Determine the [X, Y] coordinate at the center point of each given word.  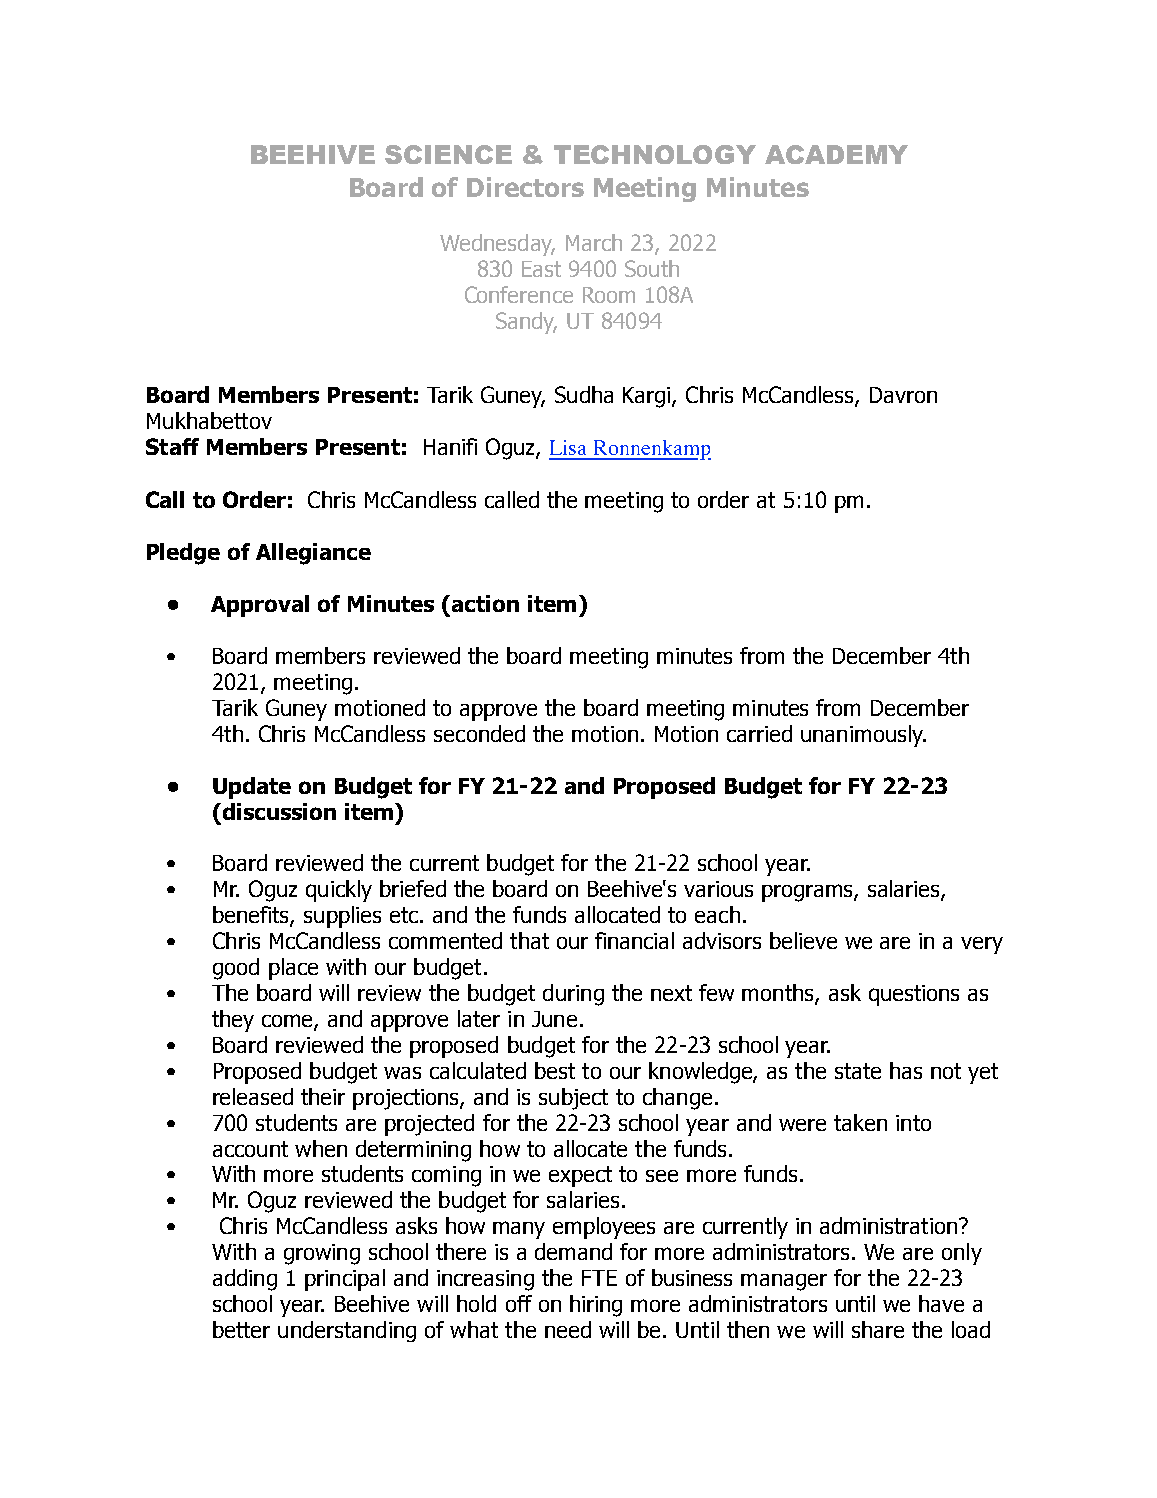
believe [803, 940]
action [485, 603]
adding [245, 1280]
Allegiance [313, 554]
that [529, 940]
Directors [525, 187]
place [293, 969]
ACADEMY [836, 154]
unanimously [863, 736]
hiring [596, 1306]
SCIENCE [448, 154]
